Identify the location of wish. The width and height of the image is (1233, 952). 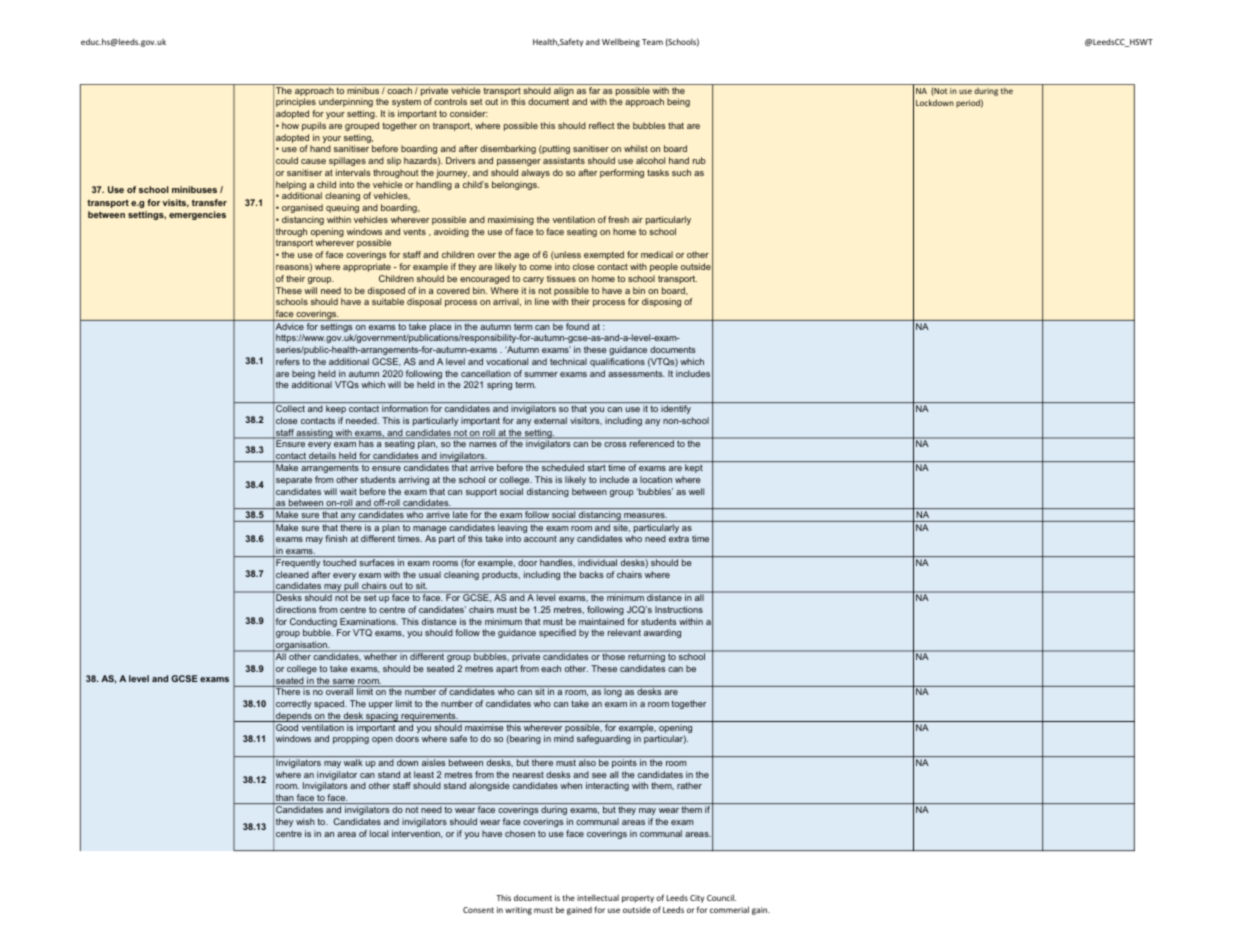
(305, 821).
